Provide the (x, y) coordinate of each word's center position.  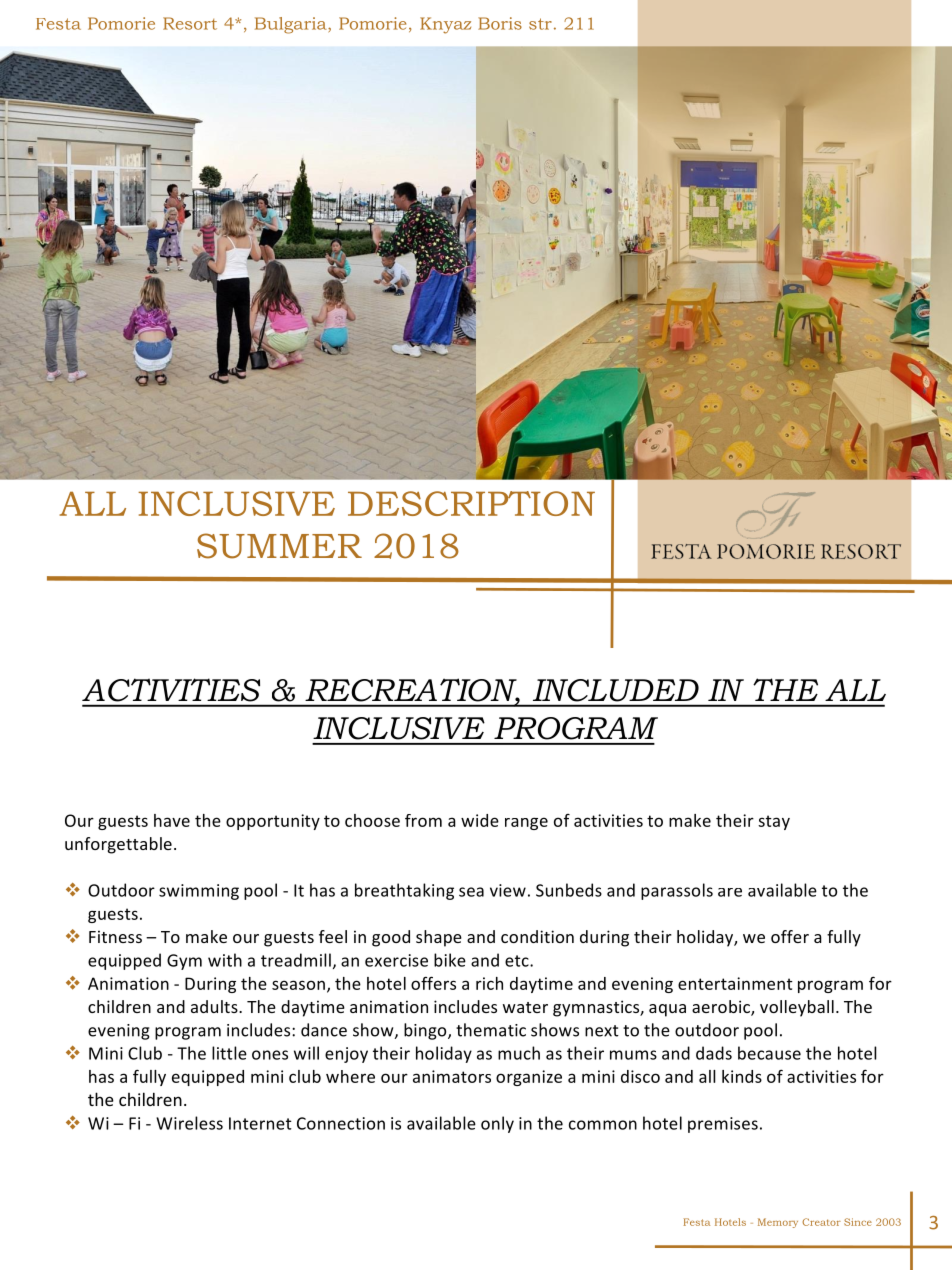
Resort (190, 23)
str (540, 24)
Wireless (189, 1123)
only (497, 1124)
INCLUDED (616, 690)
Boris (500, 23)
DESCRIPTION (471, 503)
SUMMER (279, 546)
